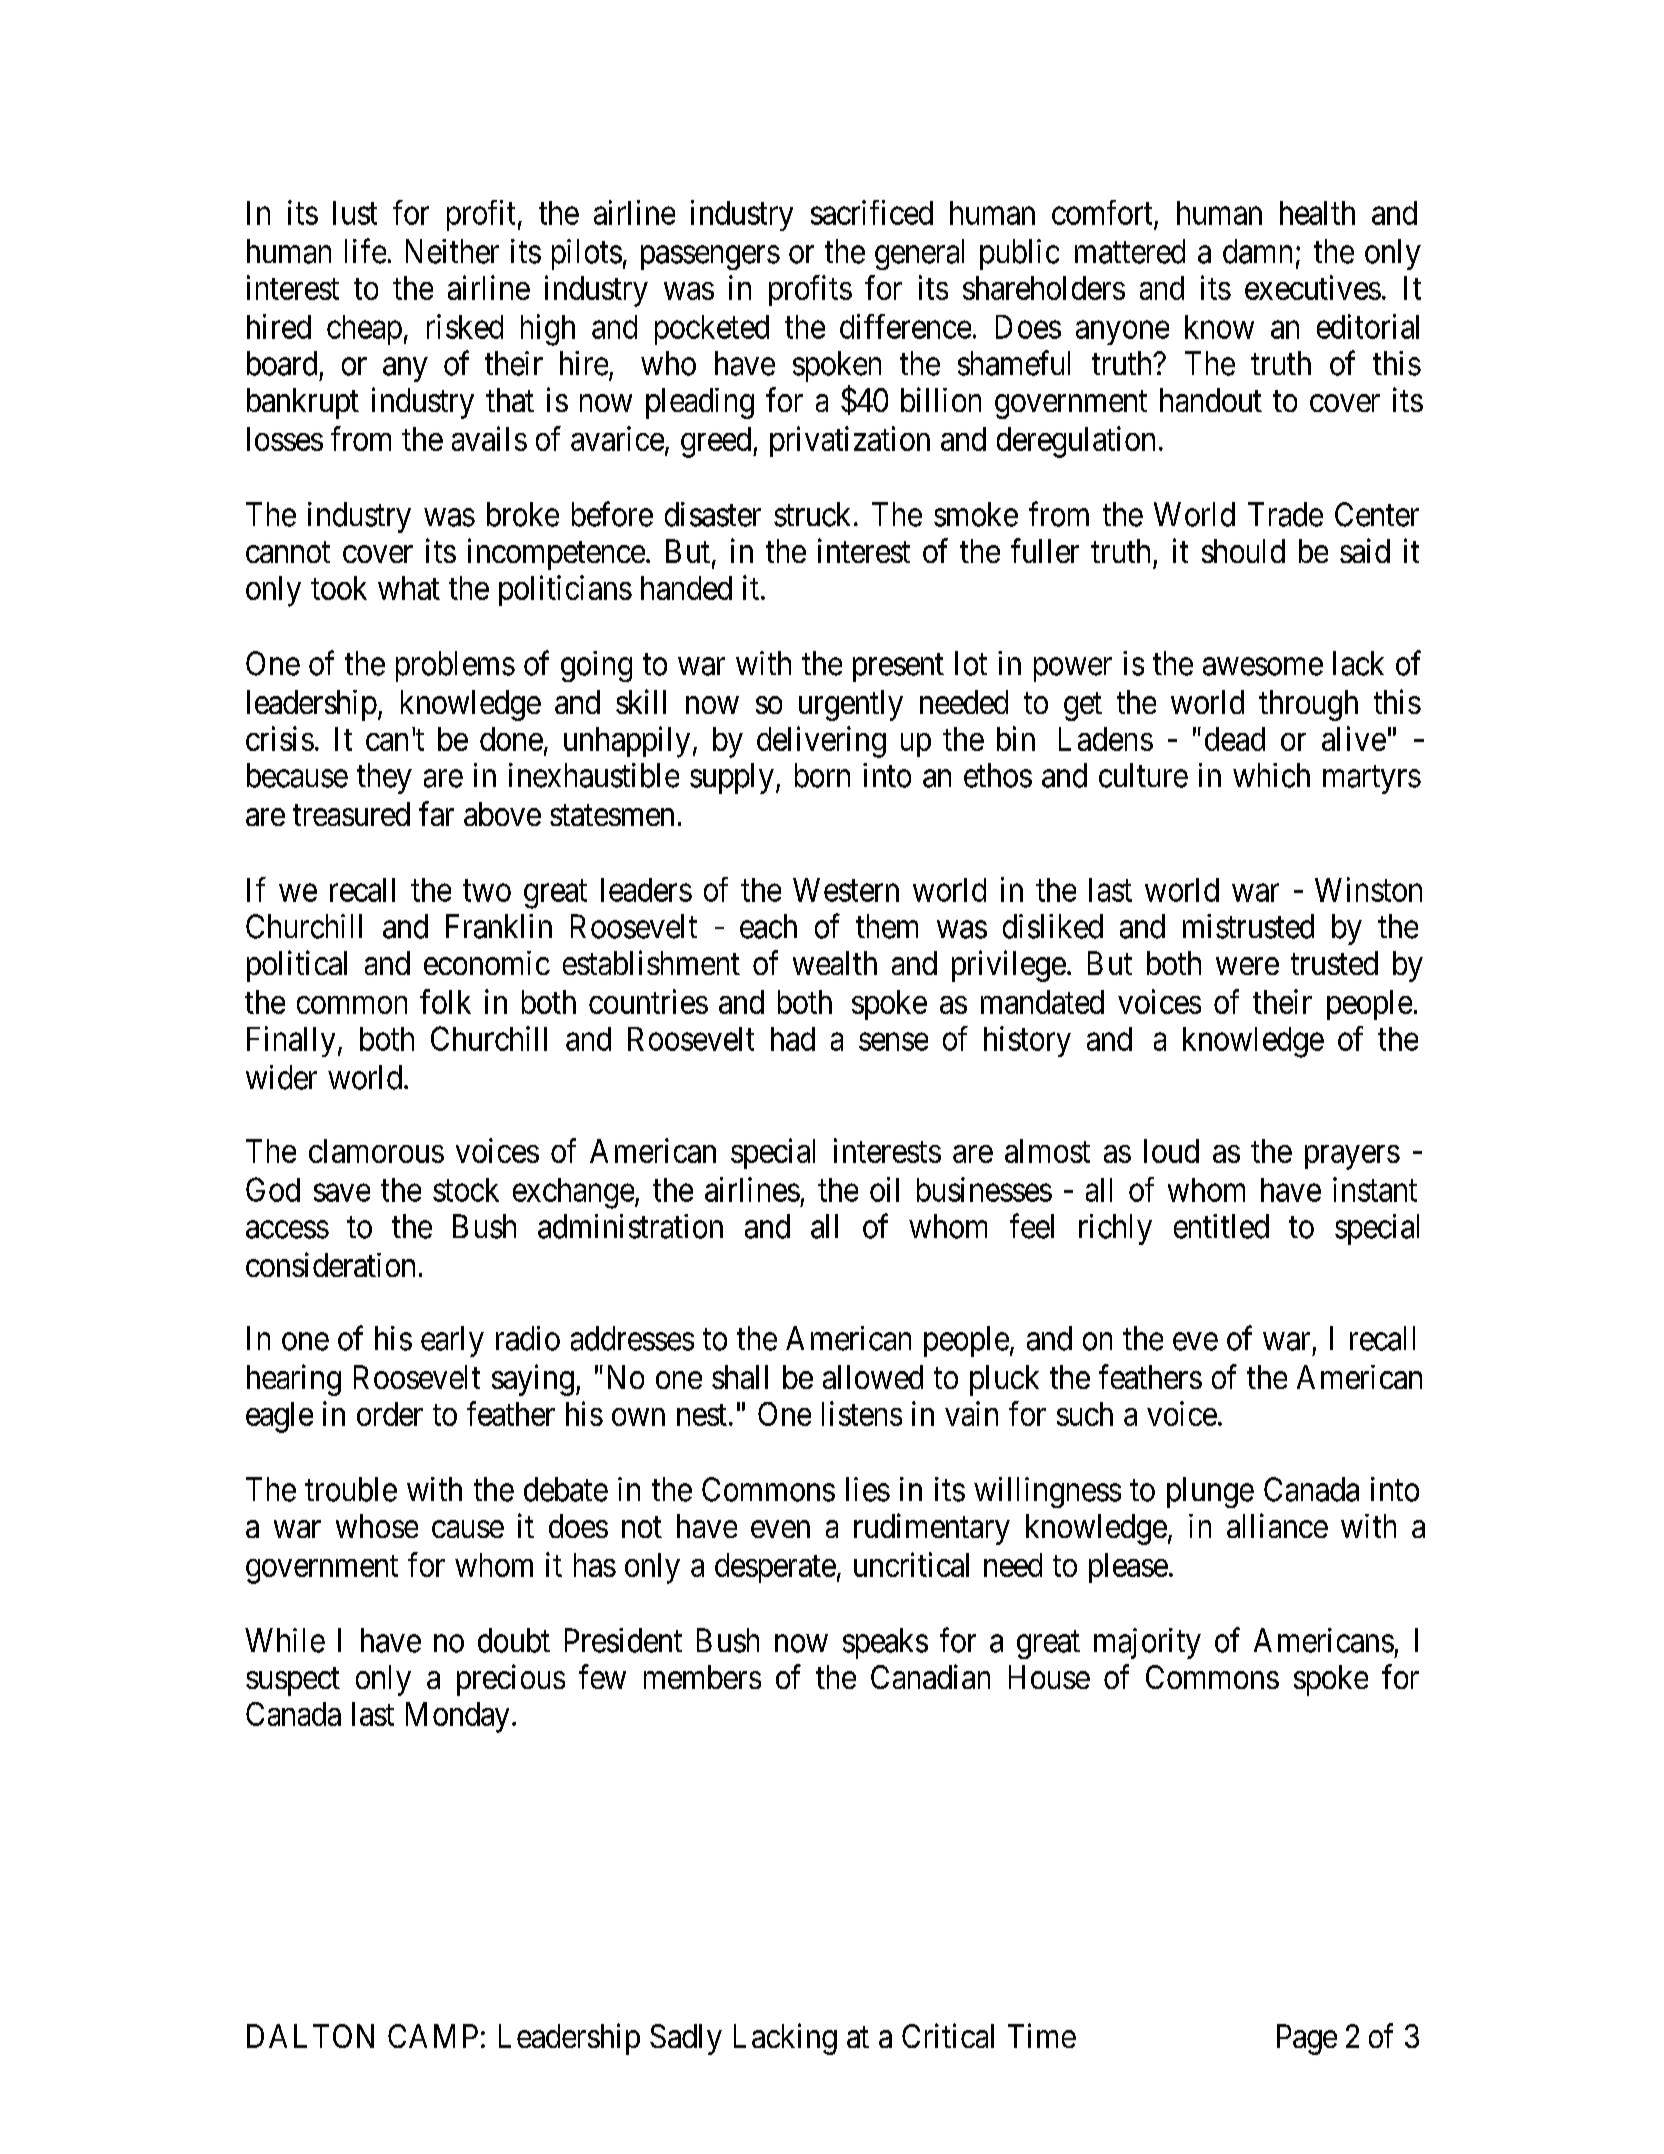  What do you see at coordinates (433, 2036) in the page?
I see `CAMP` at bounding box center [433, 2036].
